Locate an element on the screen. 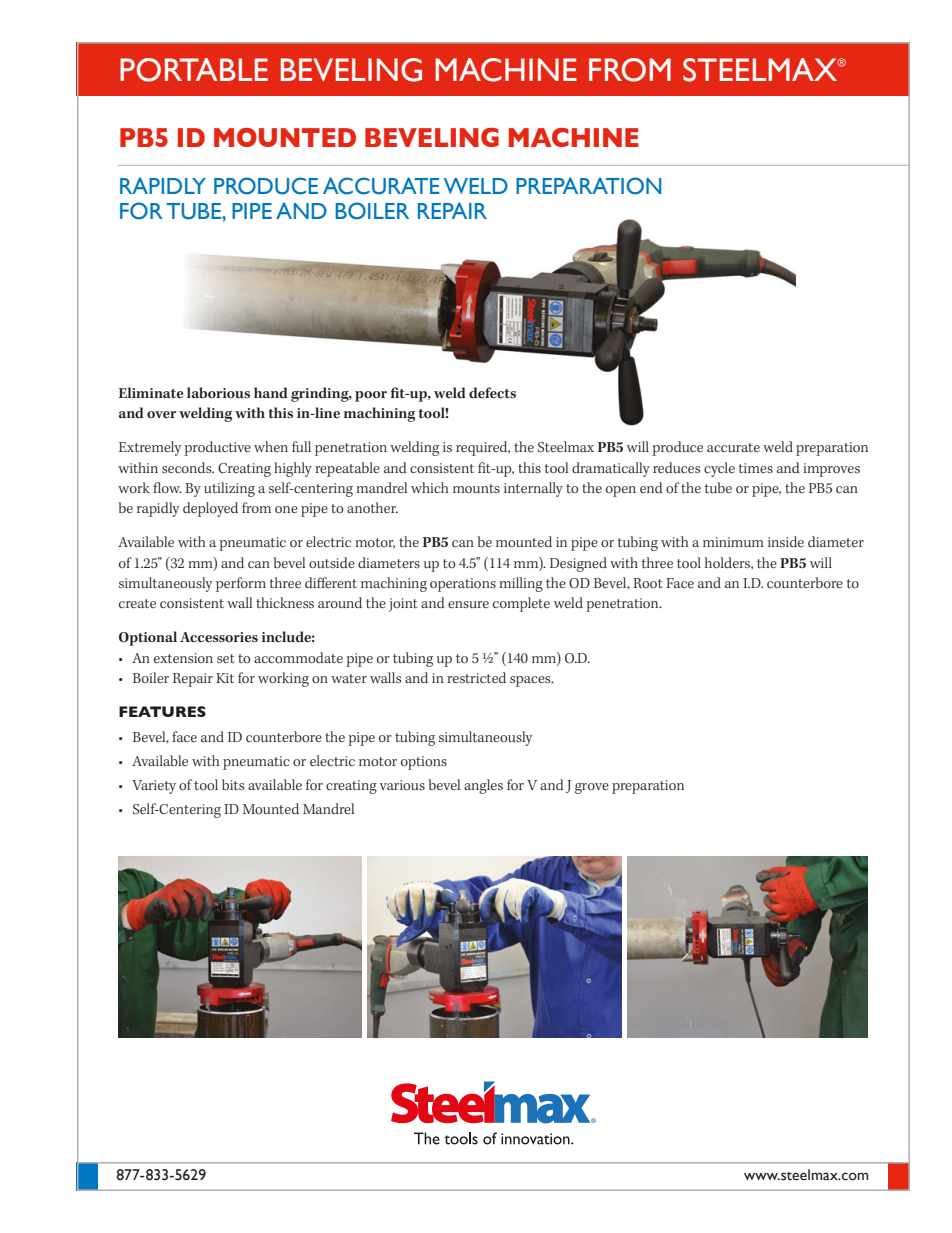 The width and height of the screenshot is (952, 1233). cycle is located at coordinates (719, 469).
